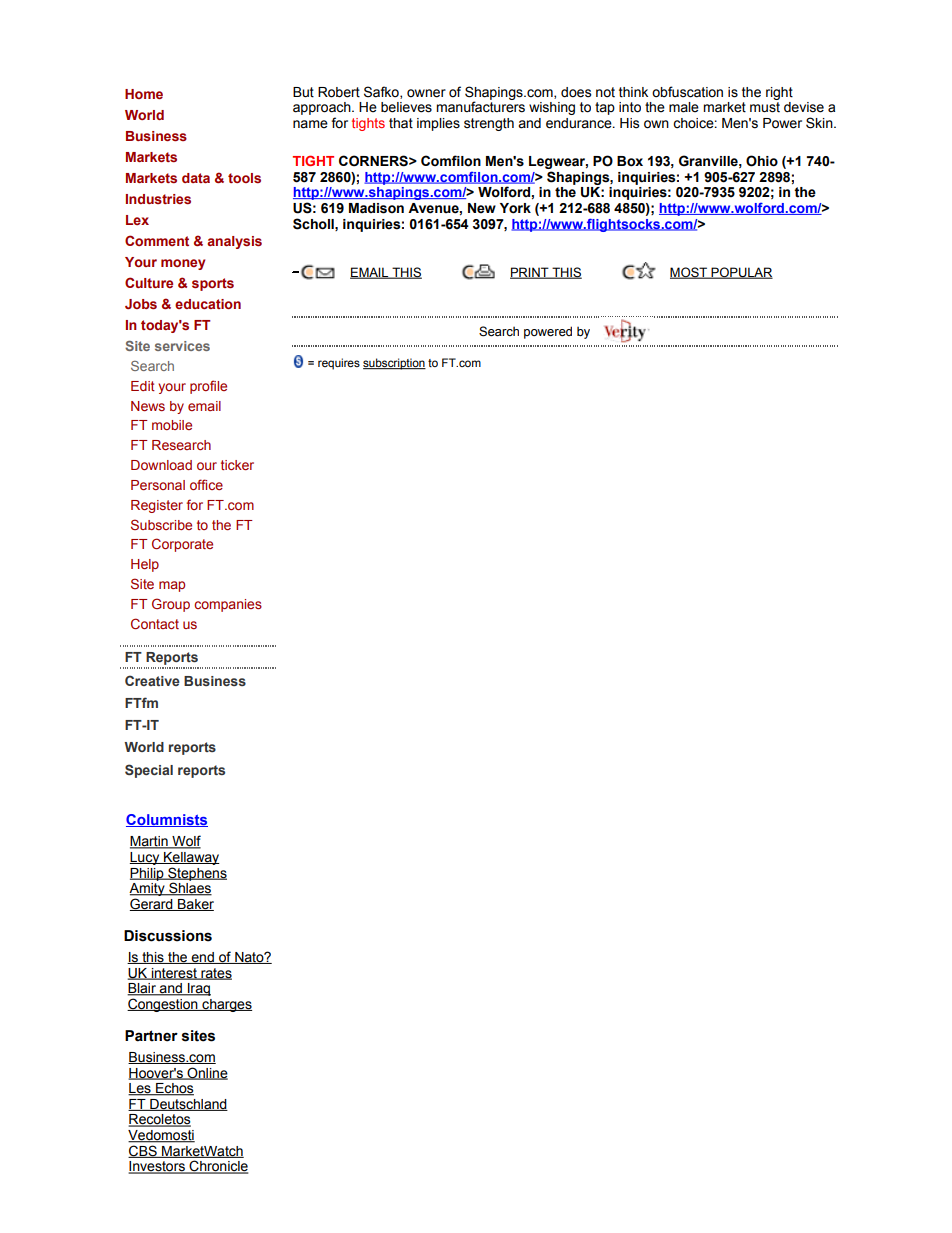  Describe the element at coordinates (167, 820) in the screenshot. I see `Columnists` at that location.
